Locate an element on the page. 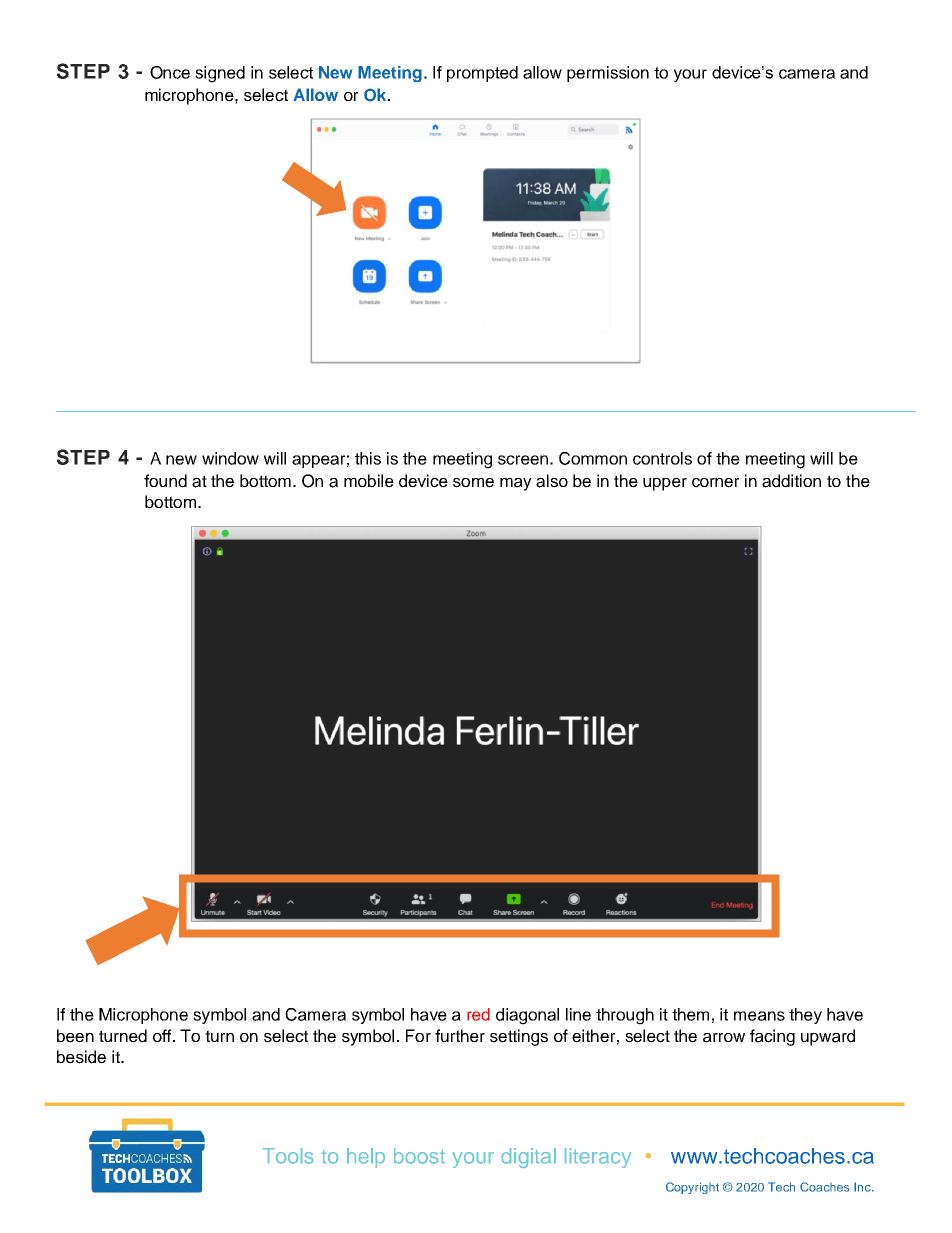 The width and height of the page is (952, 1233). prompted is located at coordinates (482, 74).
